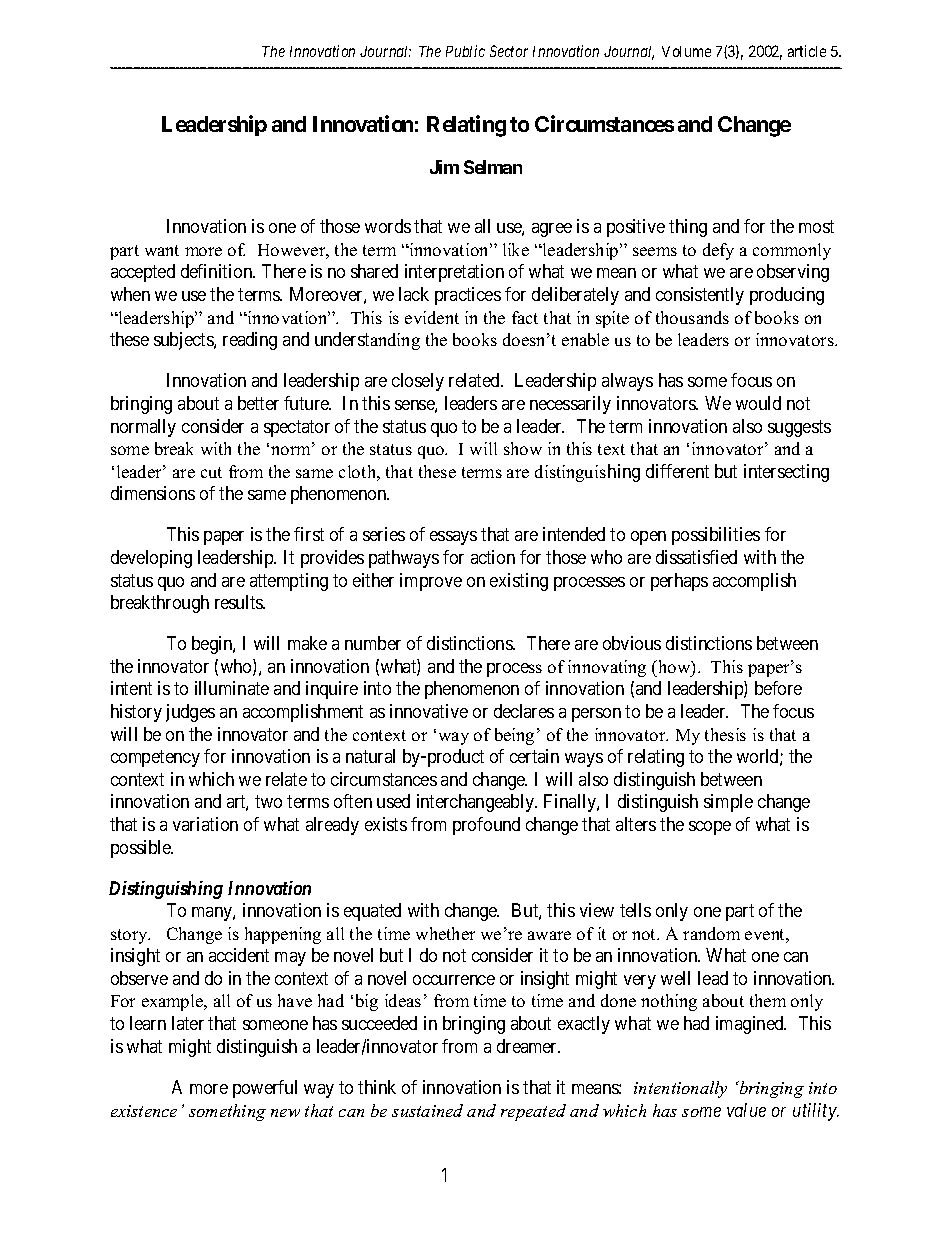  What do you see at coordinates (786, 473) in the page?
I see `intersecting` at bounding box center [786, 473].
